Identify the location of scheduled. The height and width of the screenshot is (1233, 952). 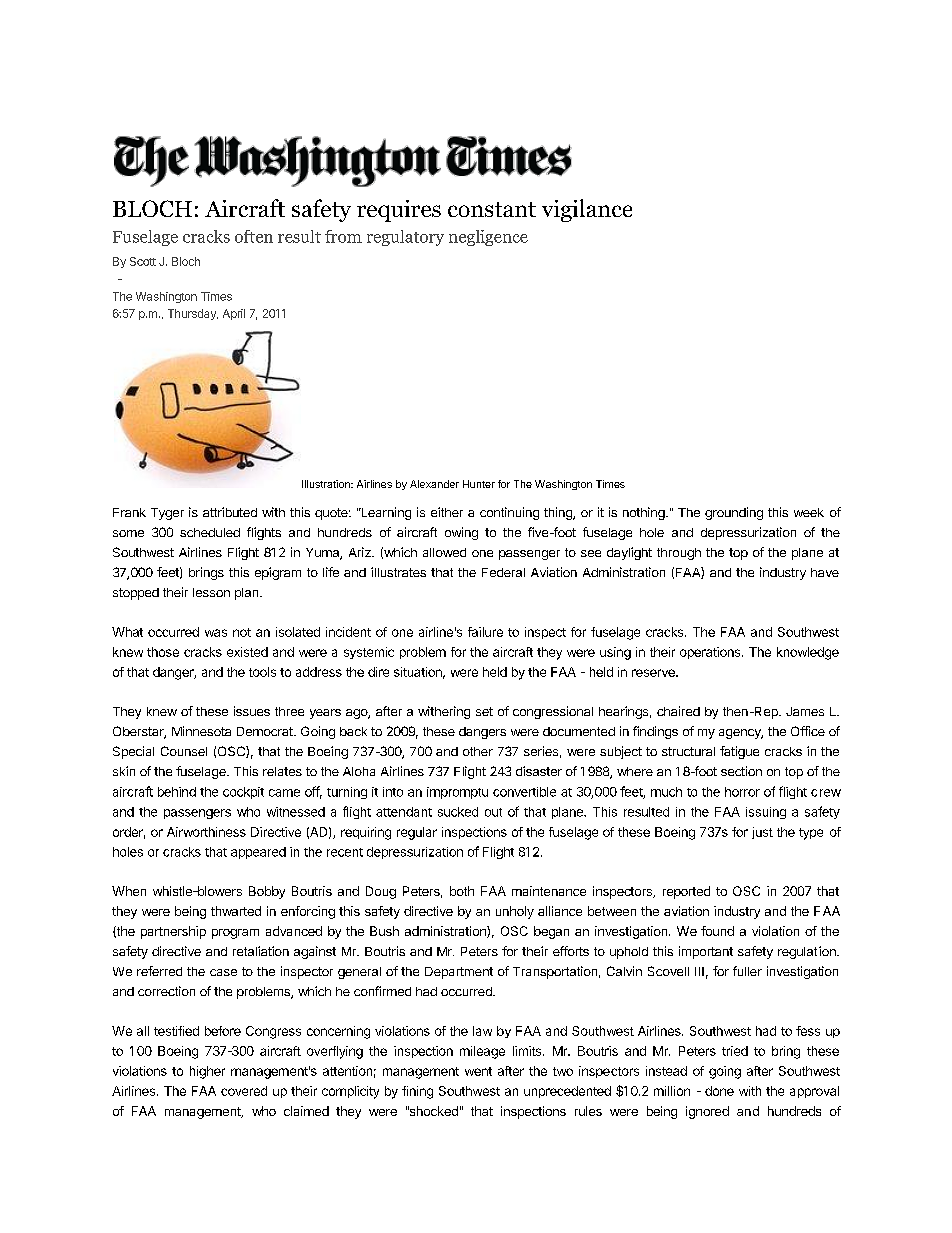
(210, 532).
